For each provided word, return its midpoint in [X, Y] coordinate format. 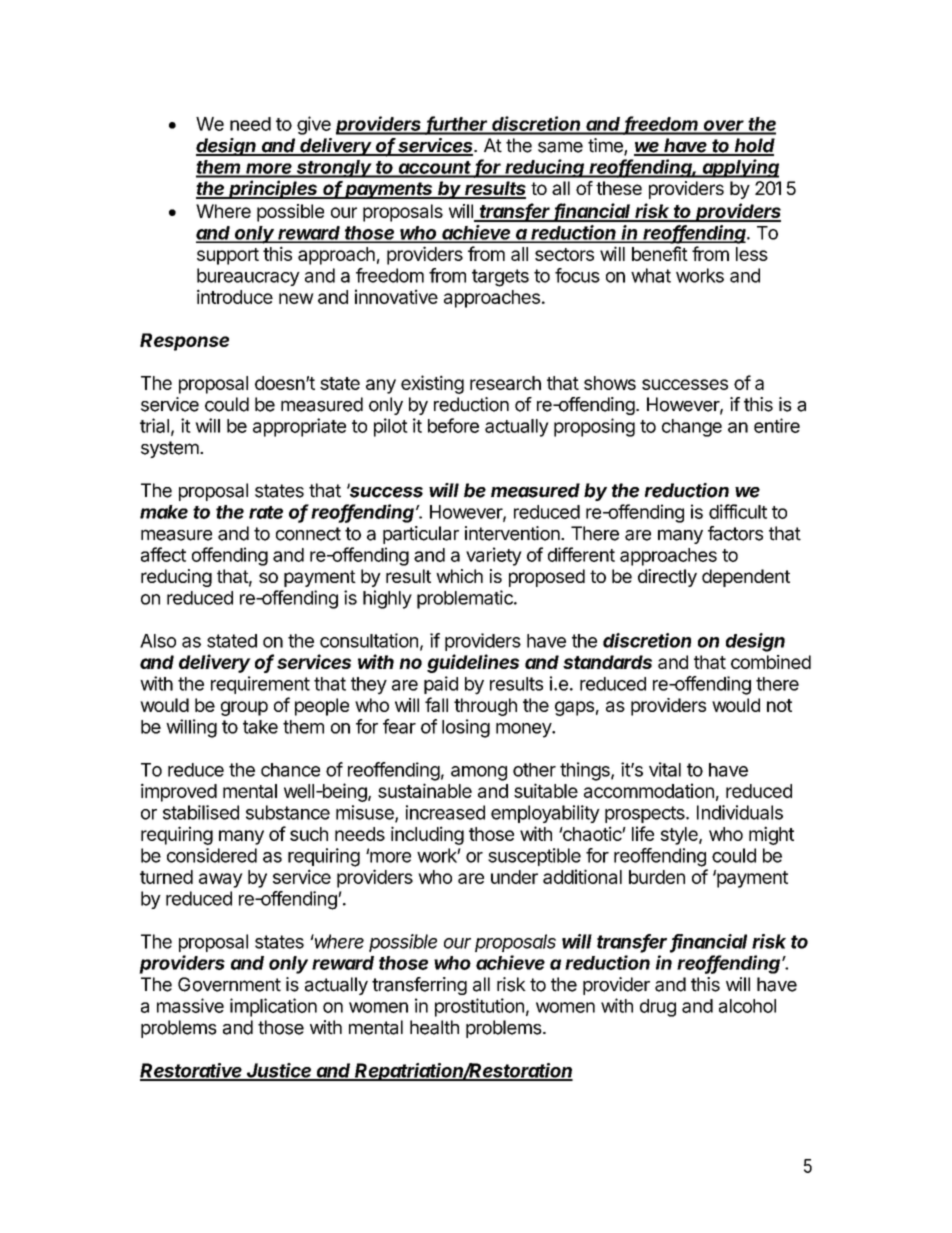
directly [667, 578]
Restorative [192, 1071]
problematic [466, 599]
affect [163, 554]
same [560, 147]
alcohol [747, 1006]
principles [273, 189]
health [434, 1027]
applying [740, 168]
